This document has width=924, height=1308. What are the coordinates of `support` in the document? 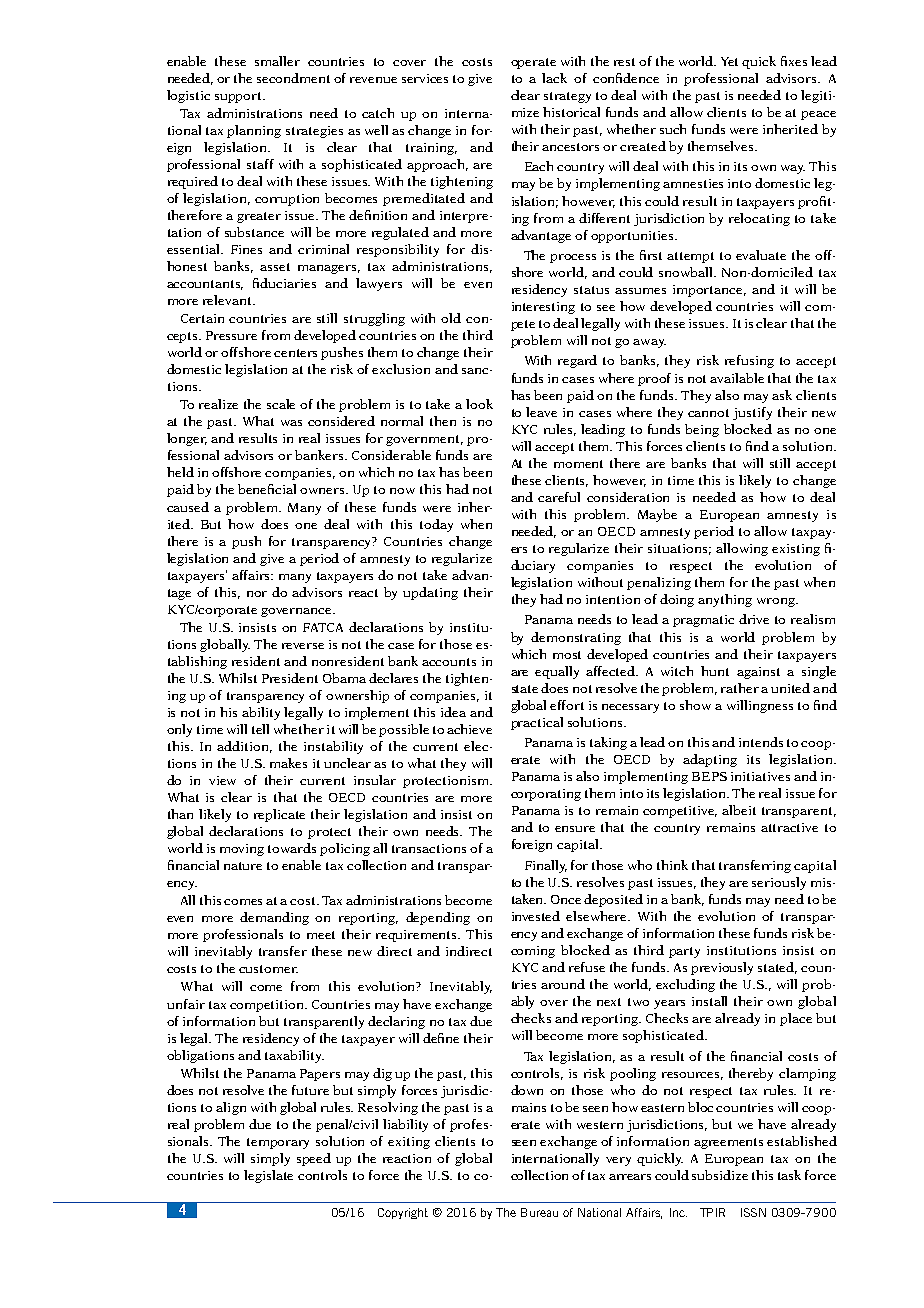 It's located at (239, 97).
